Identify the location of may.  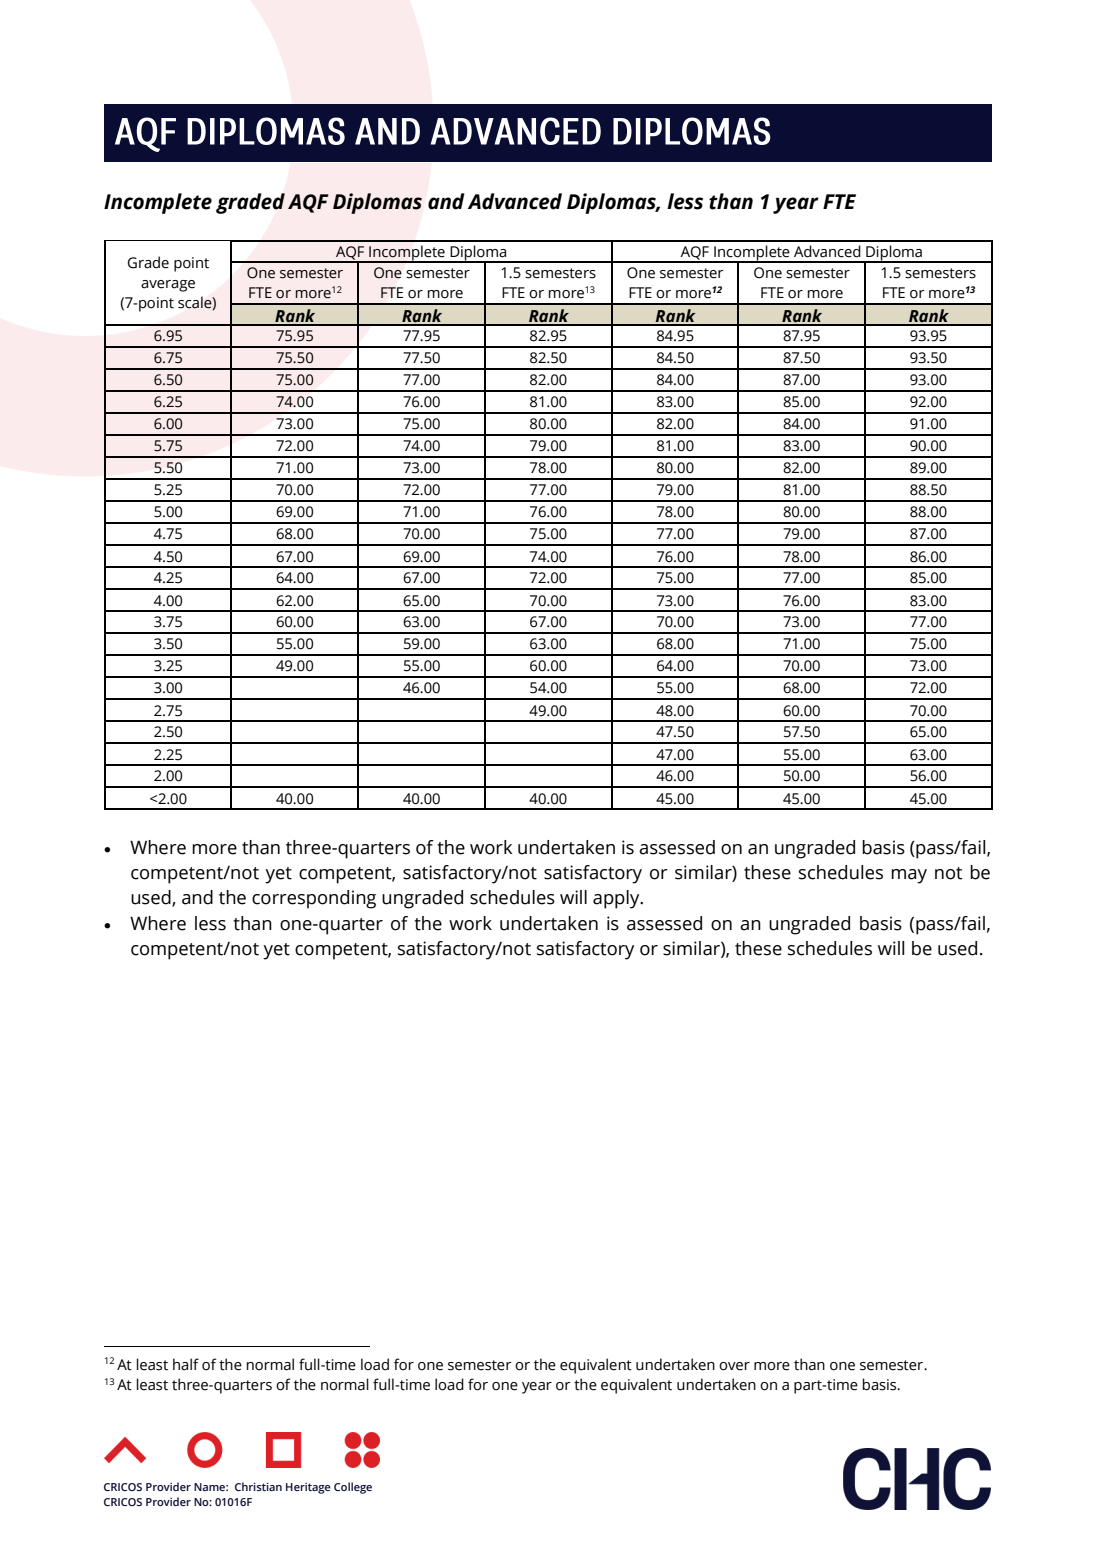
(909, 876).
